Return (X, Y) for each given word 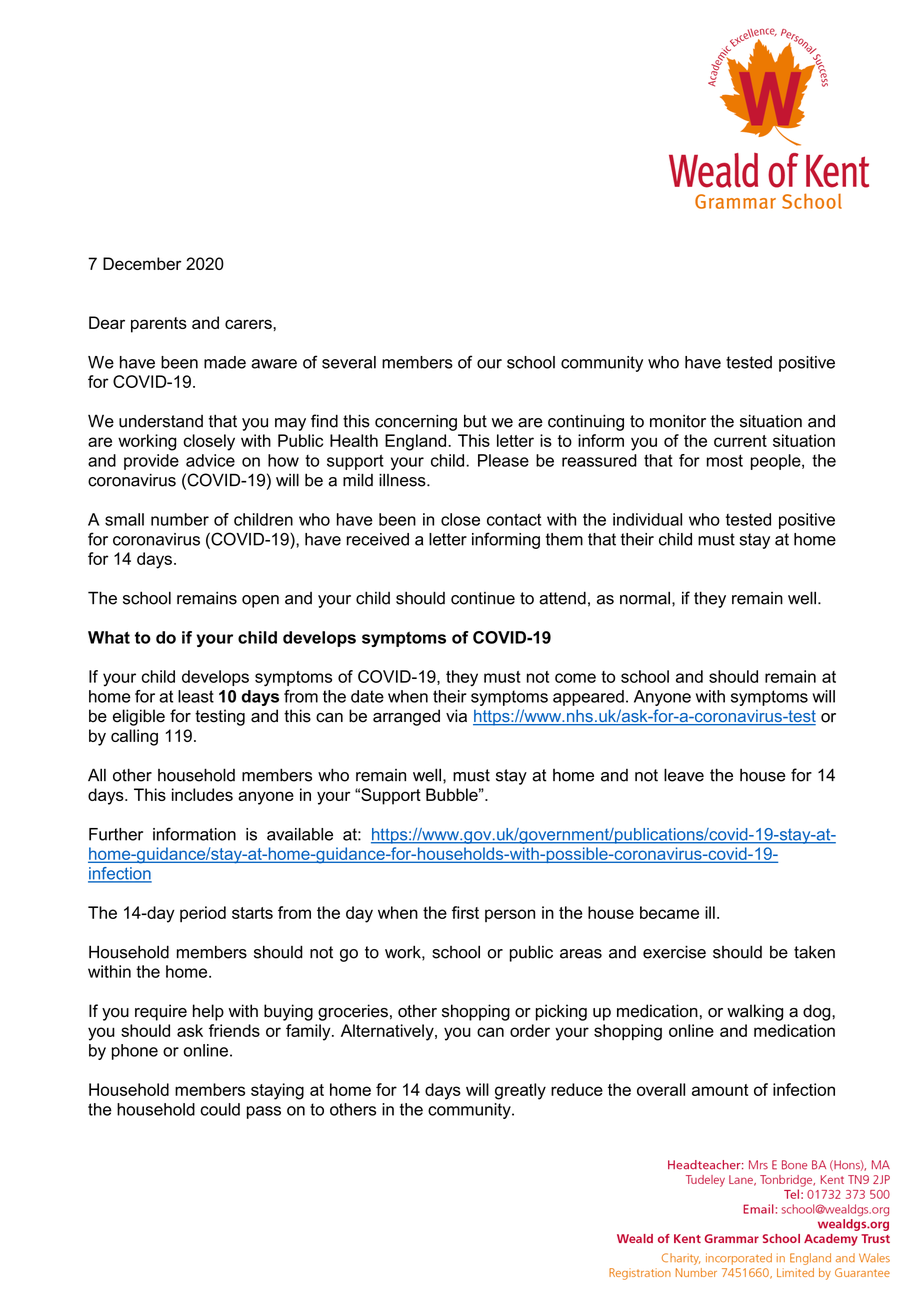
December (142, 263)
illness (403, 480)
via (456, 716)
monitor (678, 421)
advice (210, 460)
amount (720, 1090)
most (725, 460)
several (349, 362)
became (669, 912)
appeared (588, 698)
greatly (520, 1091)
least (196, 696)
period (203, 914)
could (220, 1109)
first (465, 912)
